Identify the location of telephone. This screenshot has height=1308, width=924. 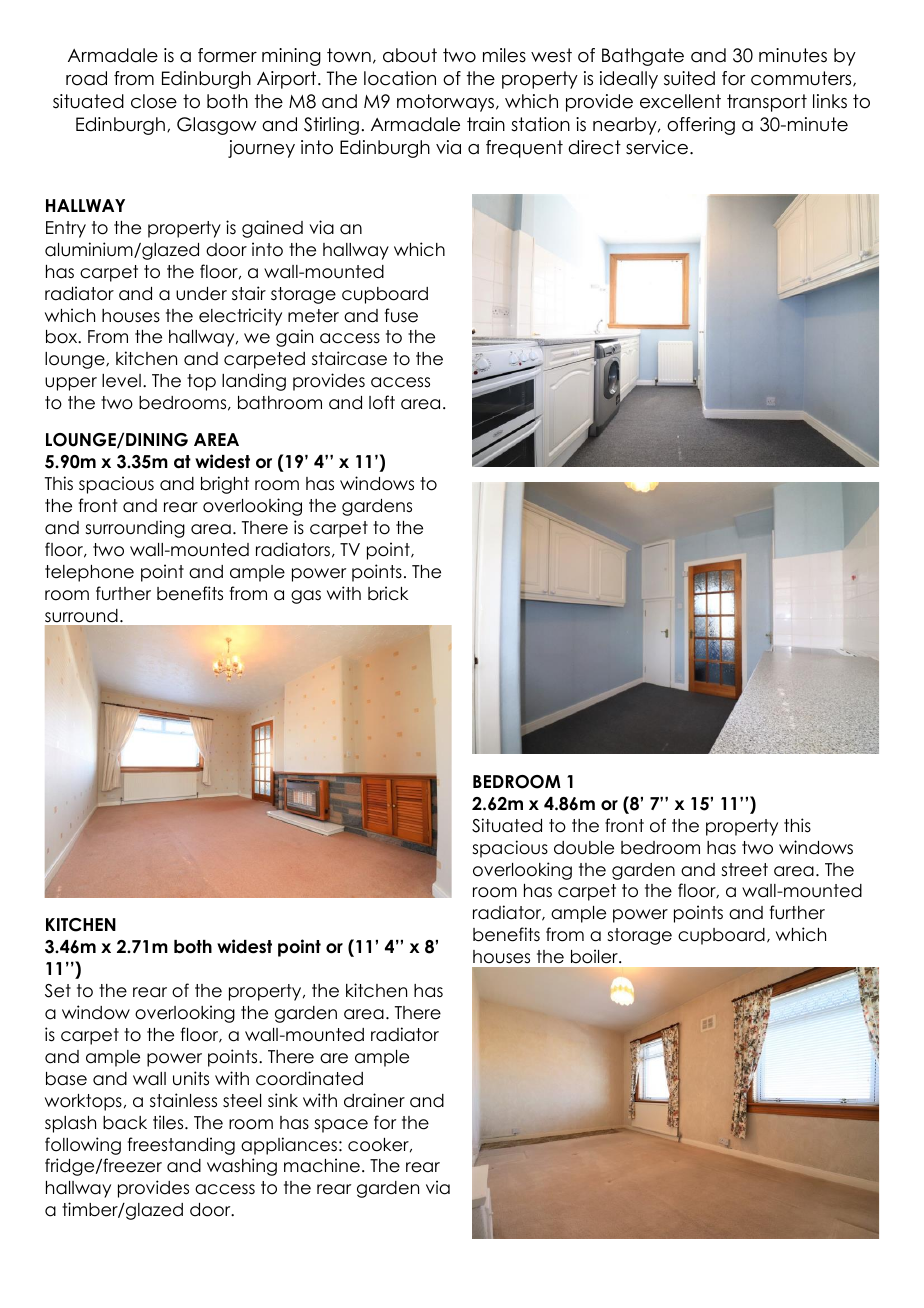
(89, 573).
